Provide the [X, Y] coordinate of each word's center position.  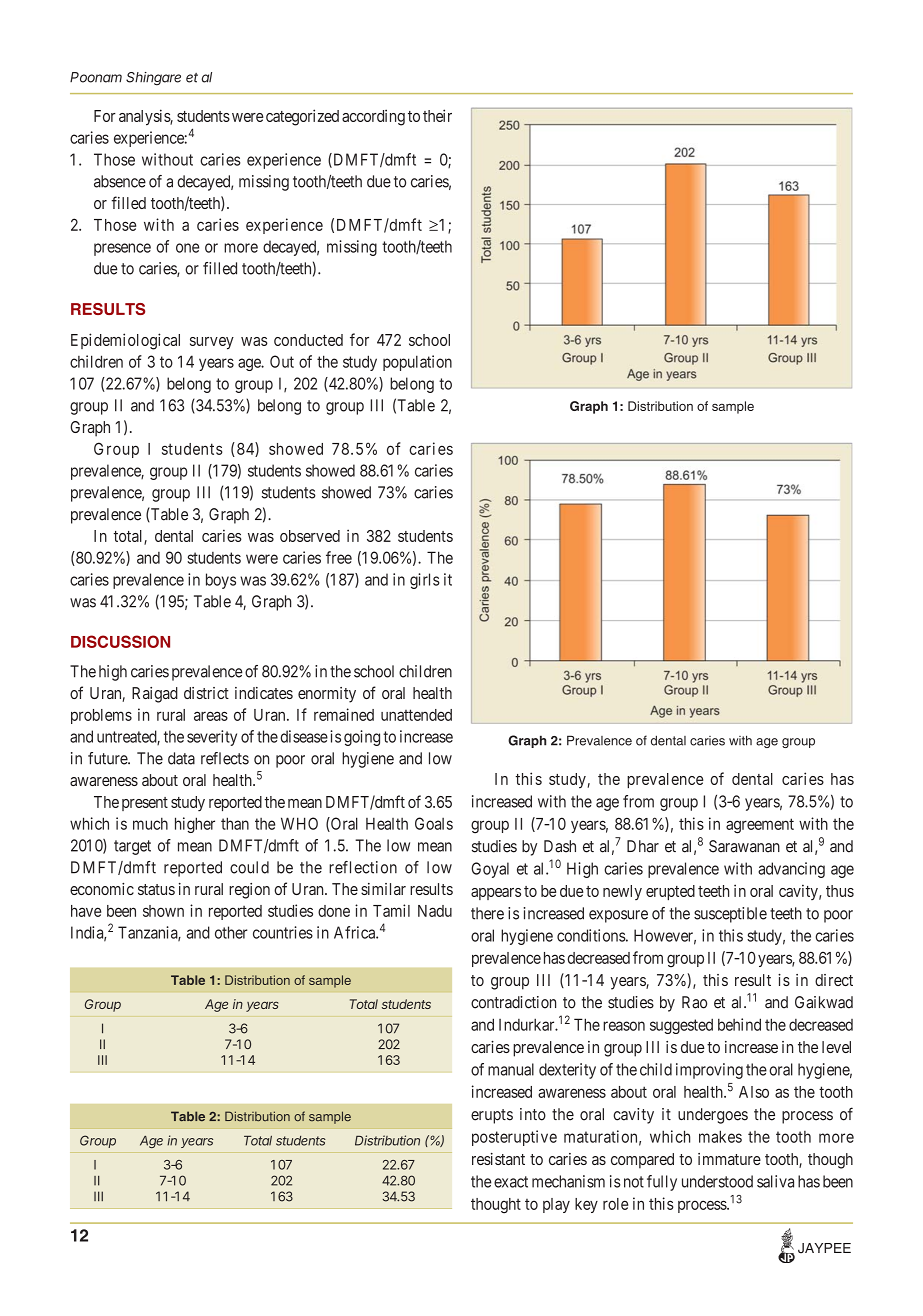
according [373, 117]
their [437, 115]
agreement [760, 826]
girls [425, 581]
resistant [498, 1159]
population [417, 363]
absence [120, 181]
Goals [434, 823]
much [150, 823]
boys [221, 581]
